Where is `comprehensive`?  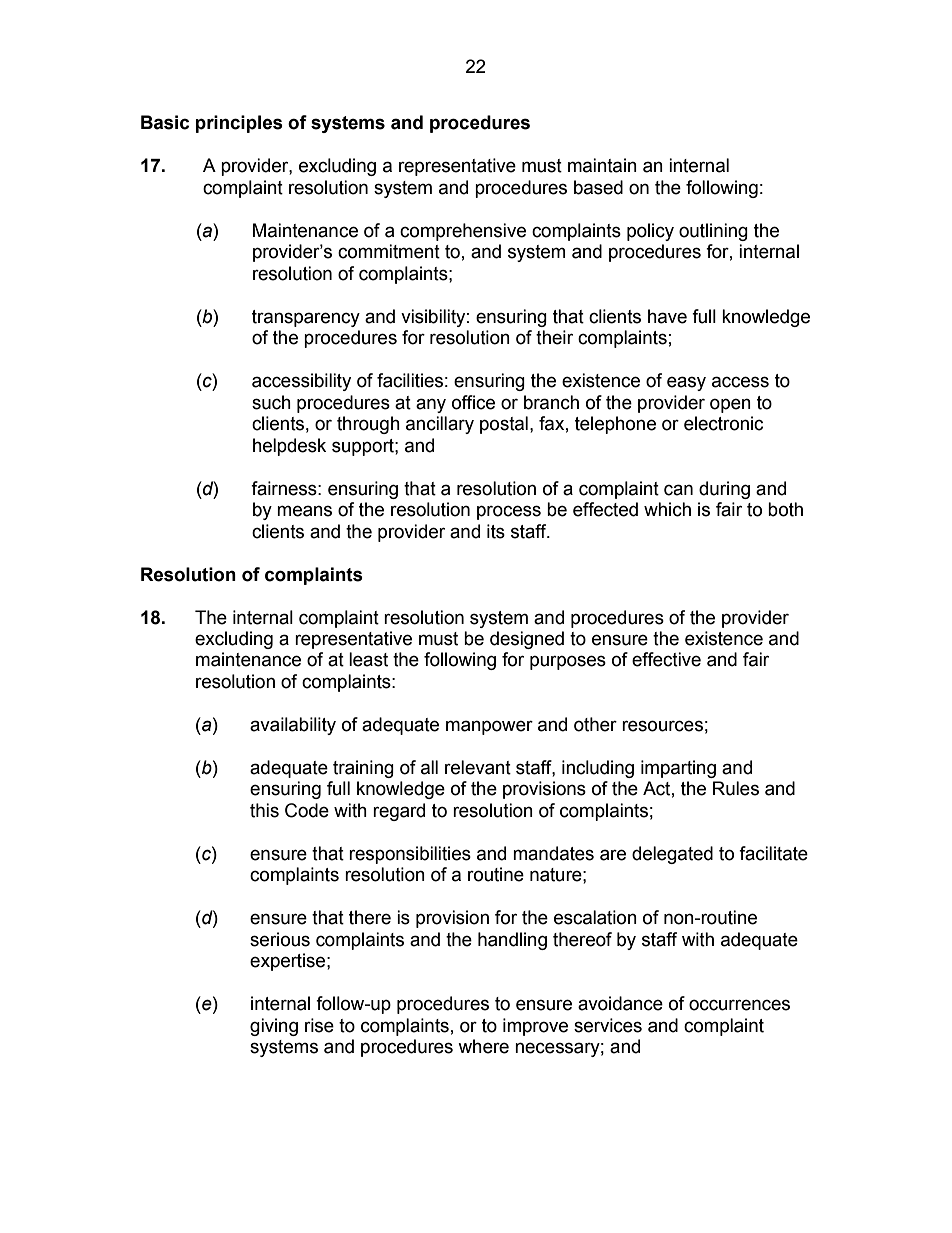 comprehensive is located at coordinates (463, 232).
